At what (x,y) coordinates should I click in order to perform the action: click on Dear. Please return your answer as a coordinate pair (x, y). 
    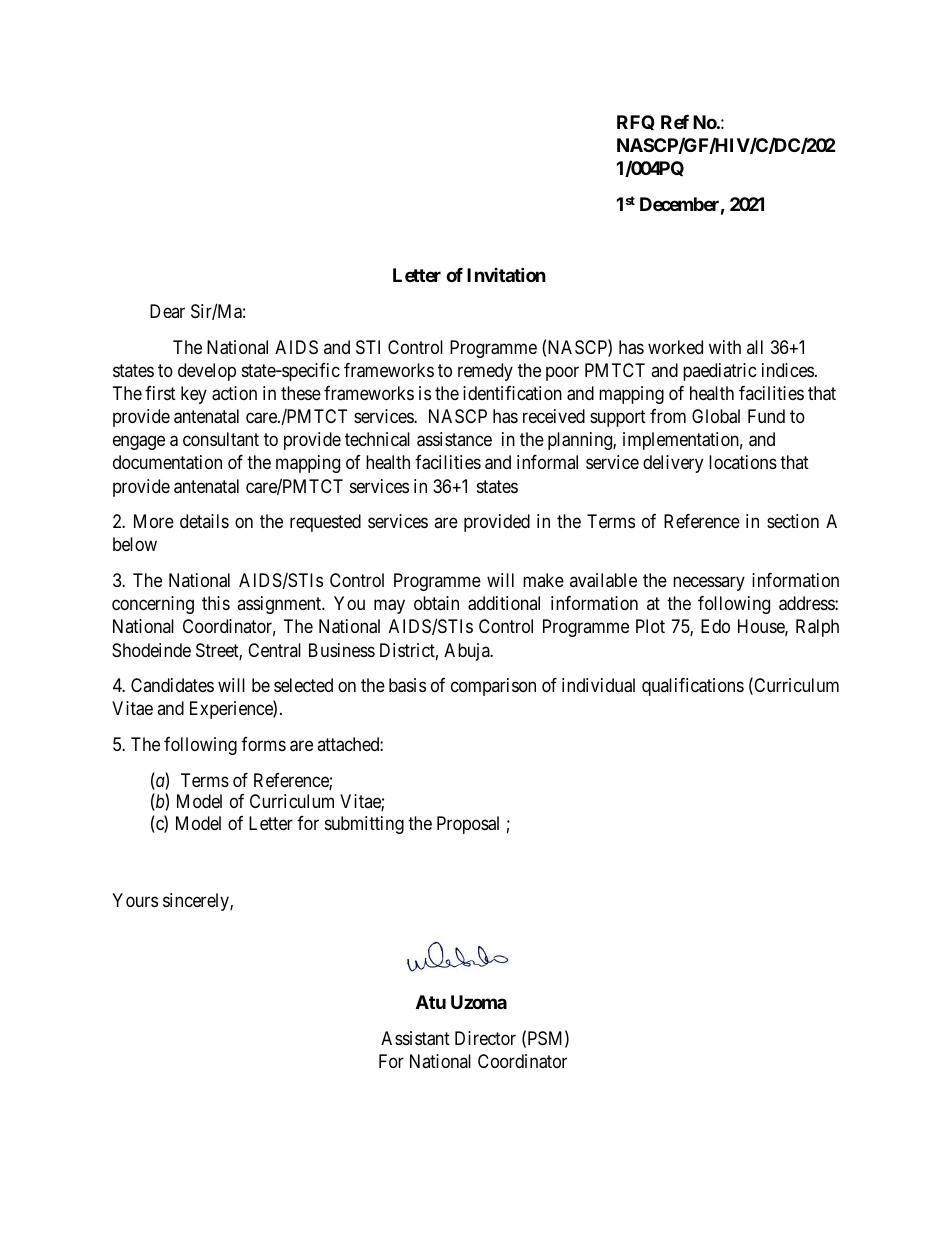
    Looking at the image, I should click on (167, 311).
